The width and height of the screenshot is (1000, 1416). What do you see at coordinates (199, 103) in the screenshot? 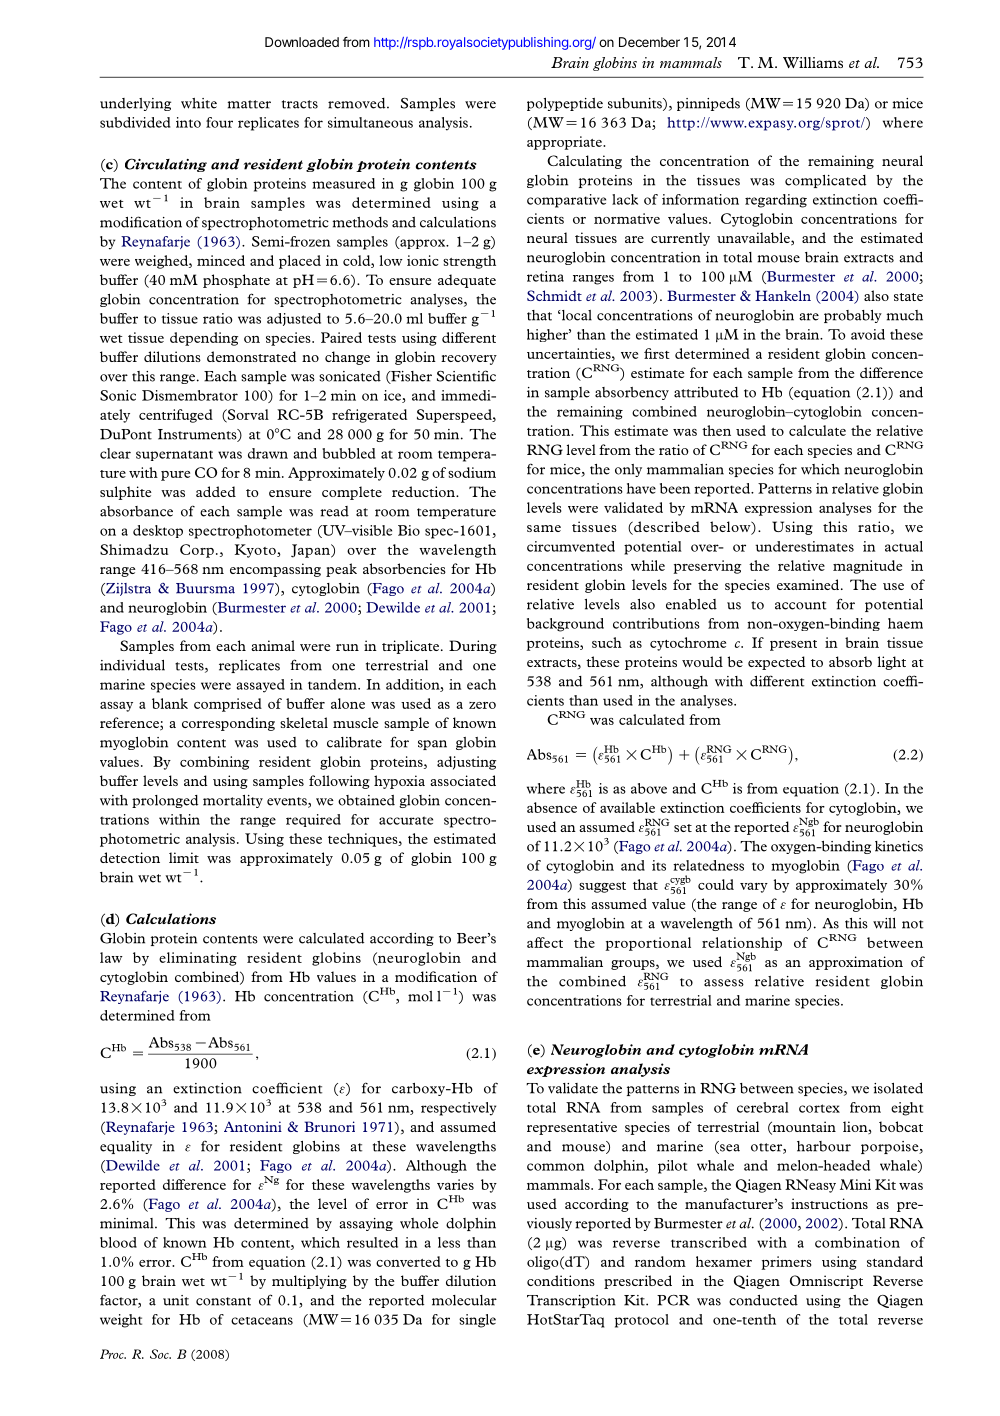
I see `white` at bounding box center [199, 103].
